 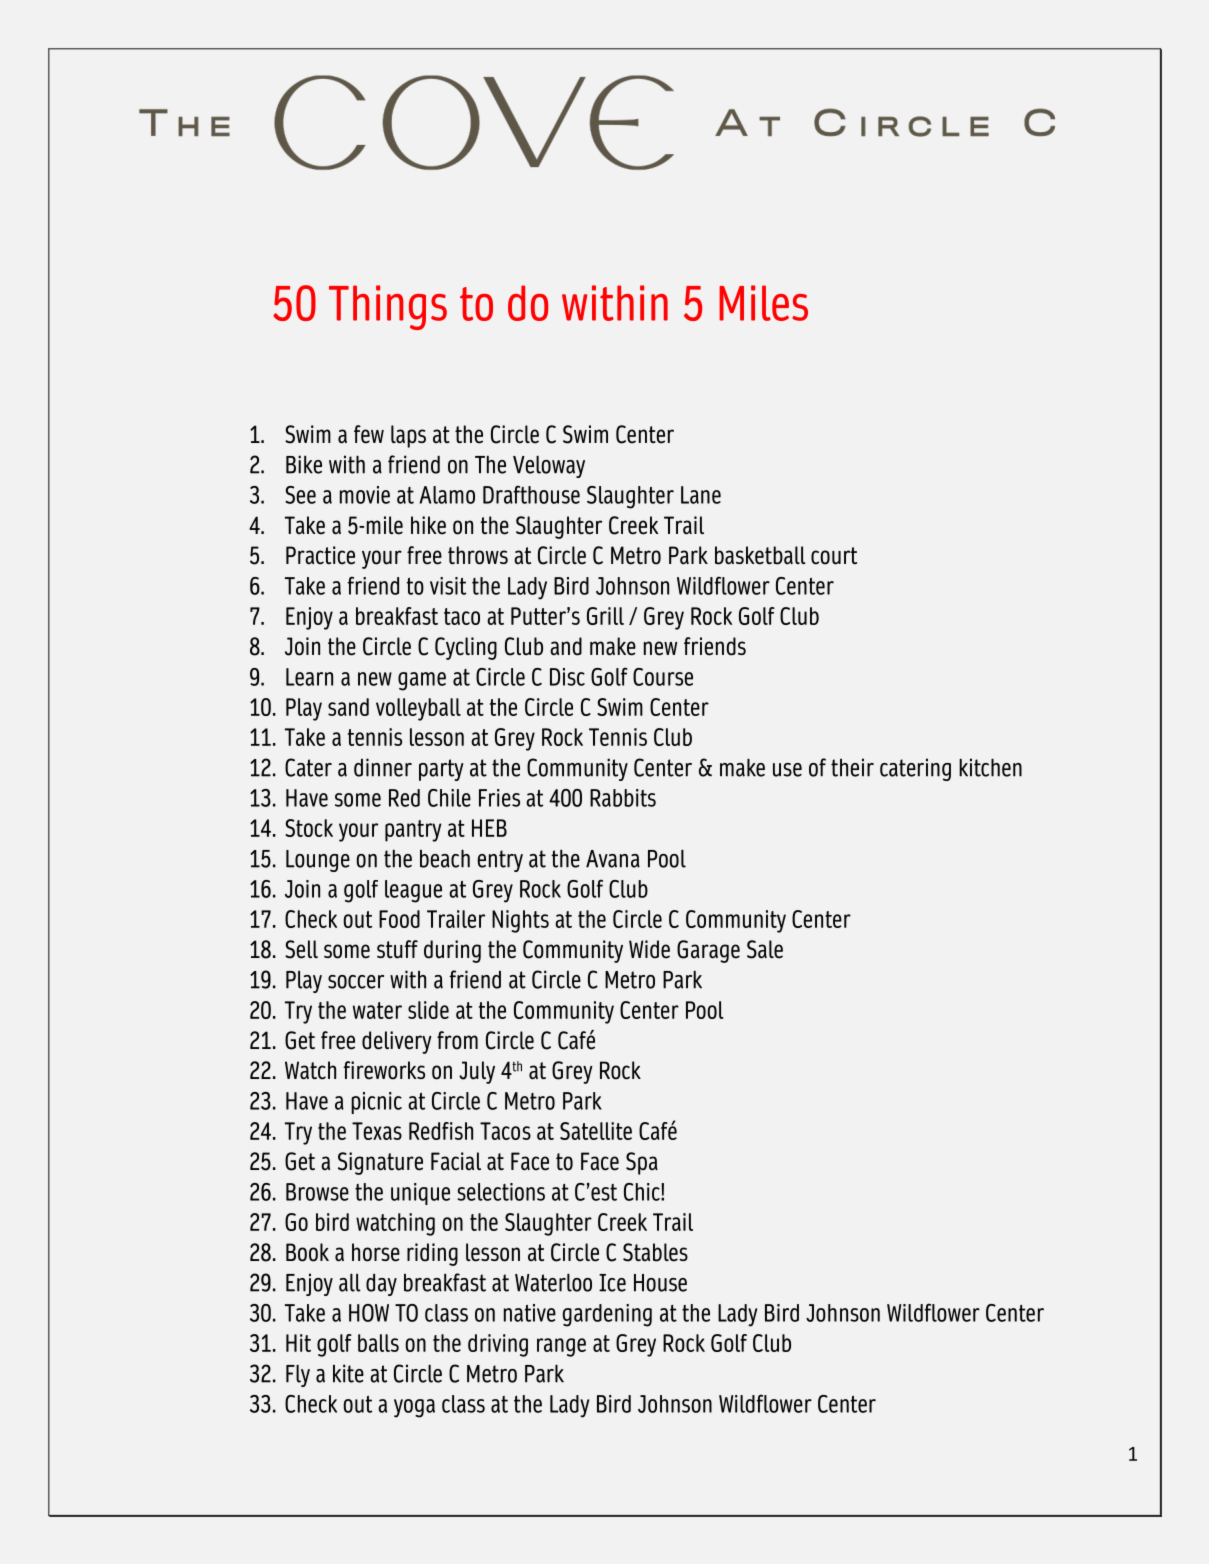 What do you see at coordinates (413, 831) in the screenshot?
I see `pantry` at bounding box center [413, 831].
